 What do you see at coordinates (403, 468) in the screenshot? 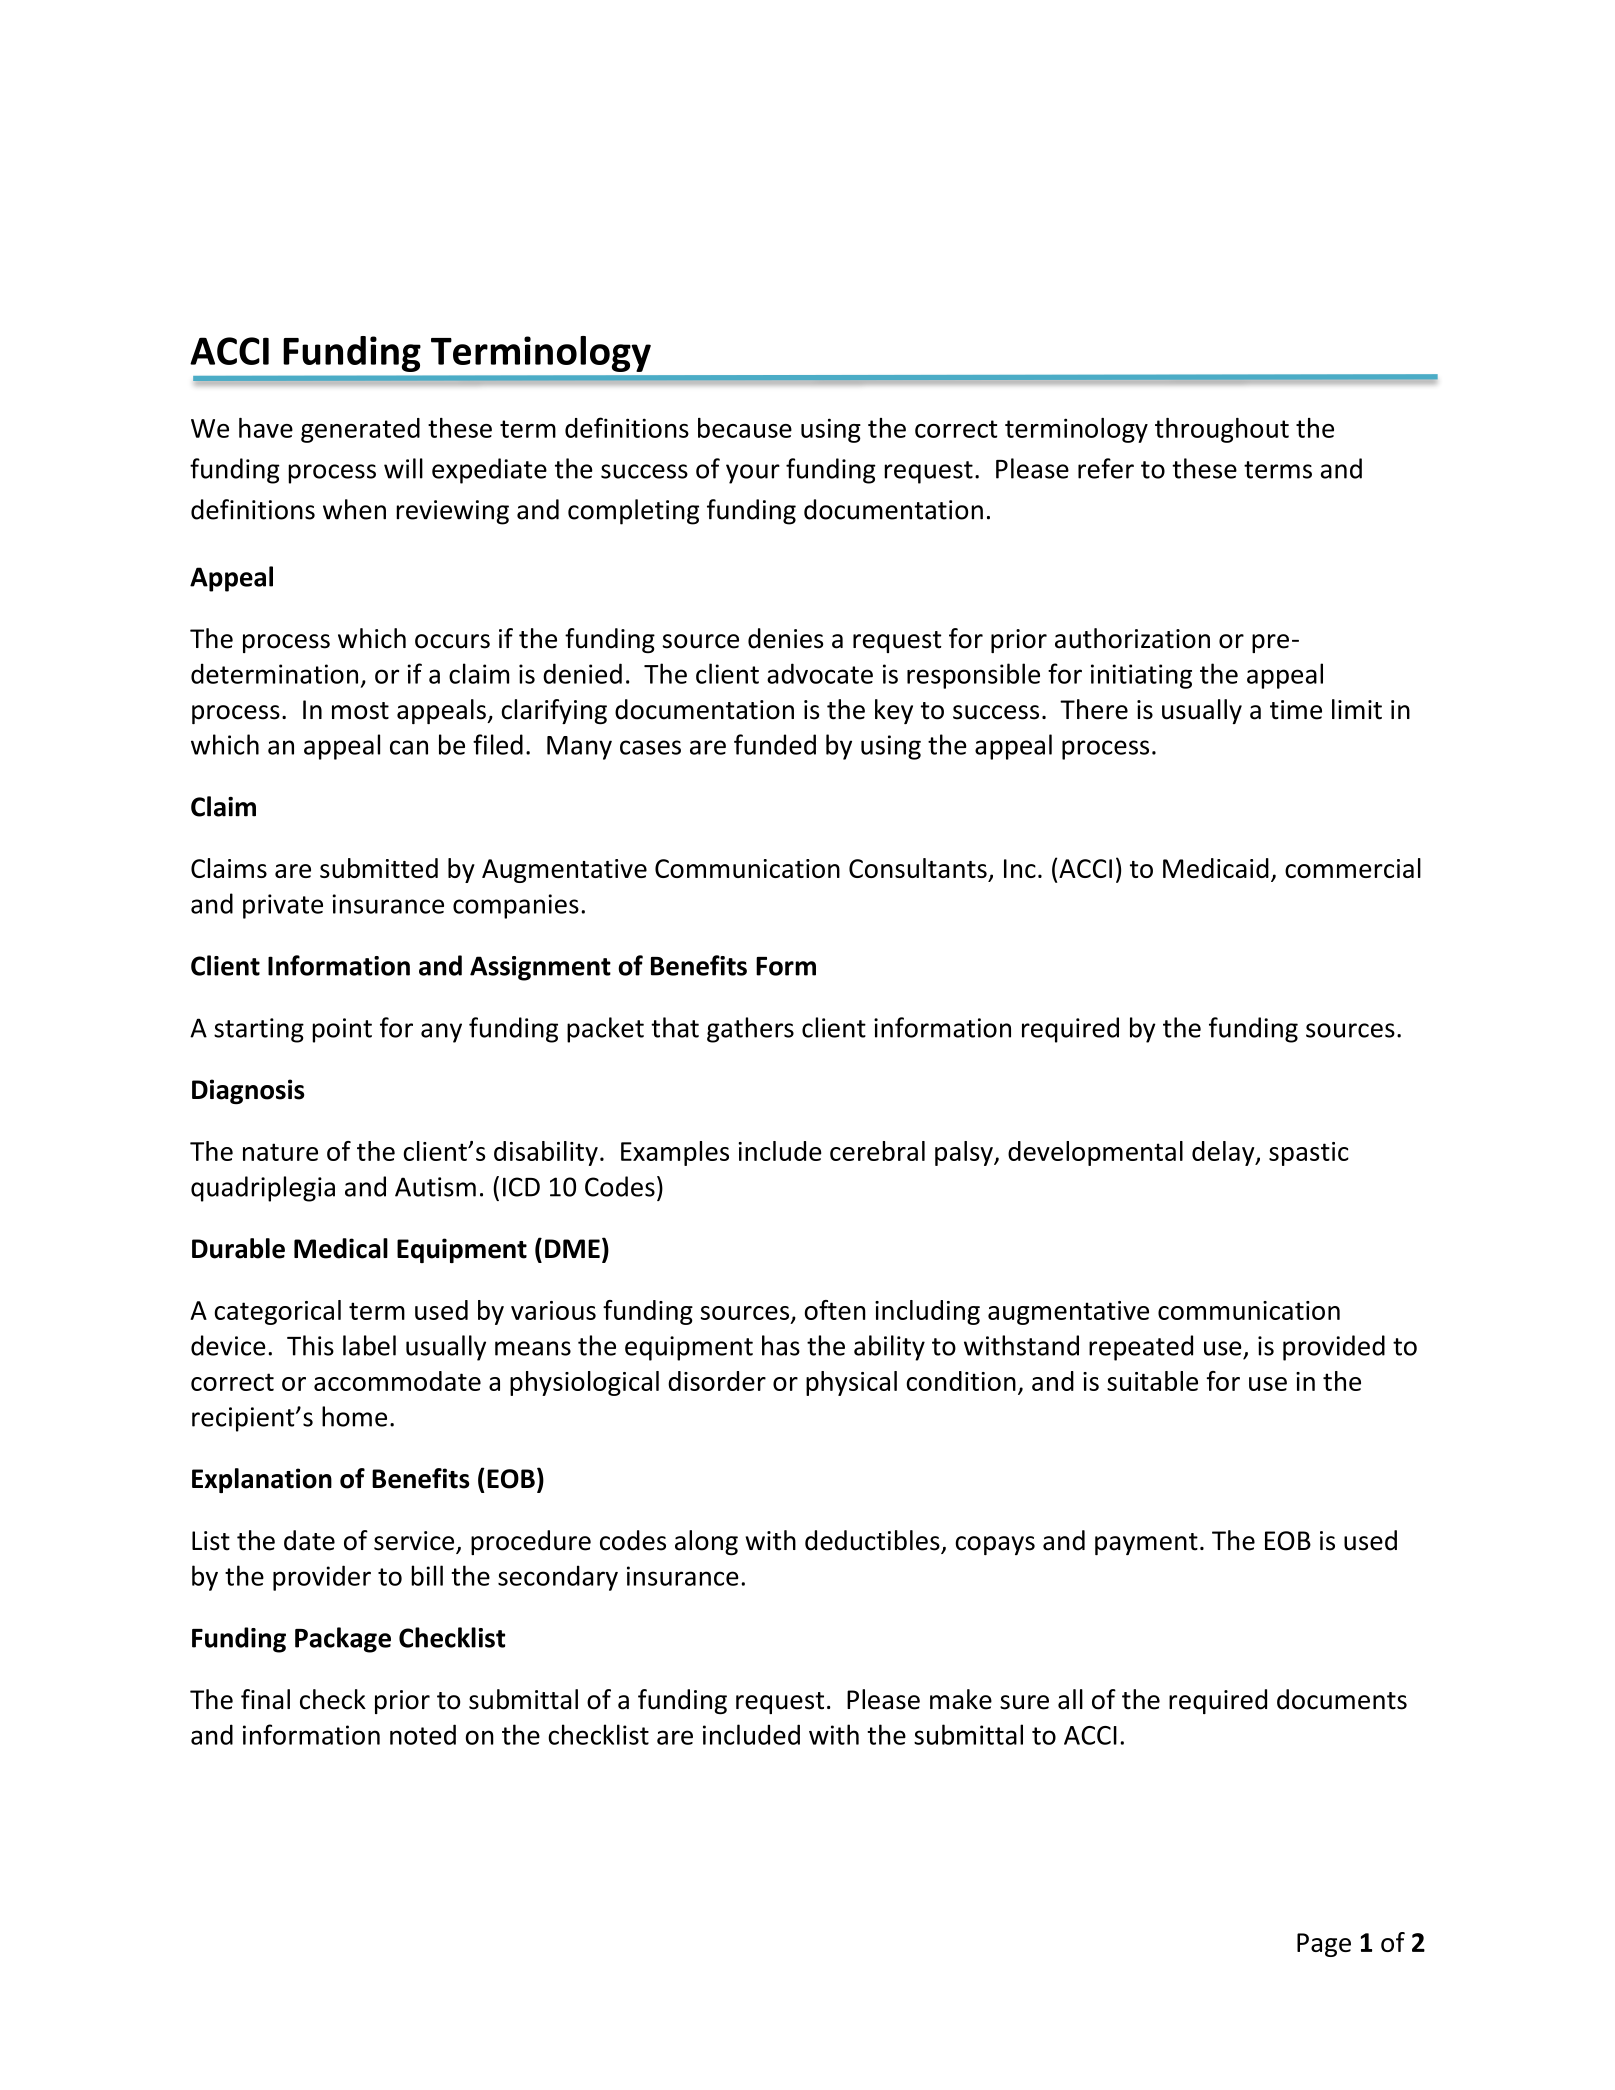
I see `will` at bounding box center [403, 468].
